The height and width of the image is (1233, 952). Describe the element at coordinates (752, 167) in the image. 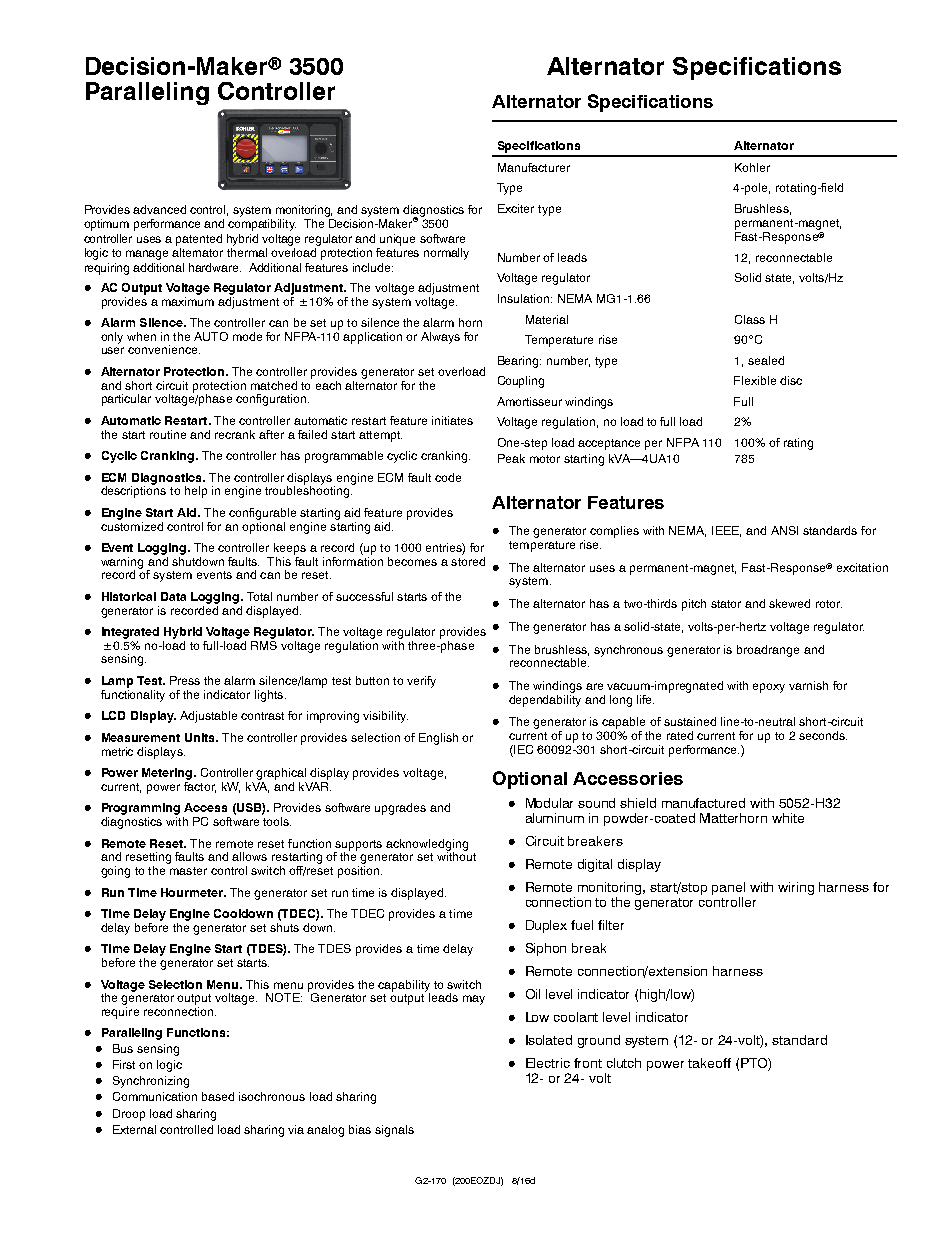

I see `Kohler` at that location.
